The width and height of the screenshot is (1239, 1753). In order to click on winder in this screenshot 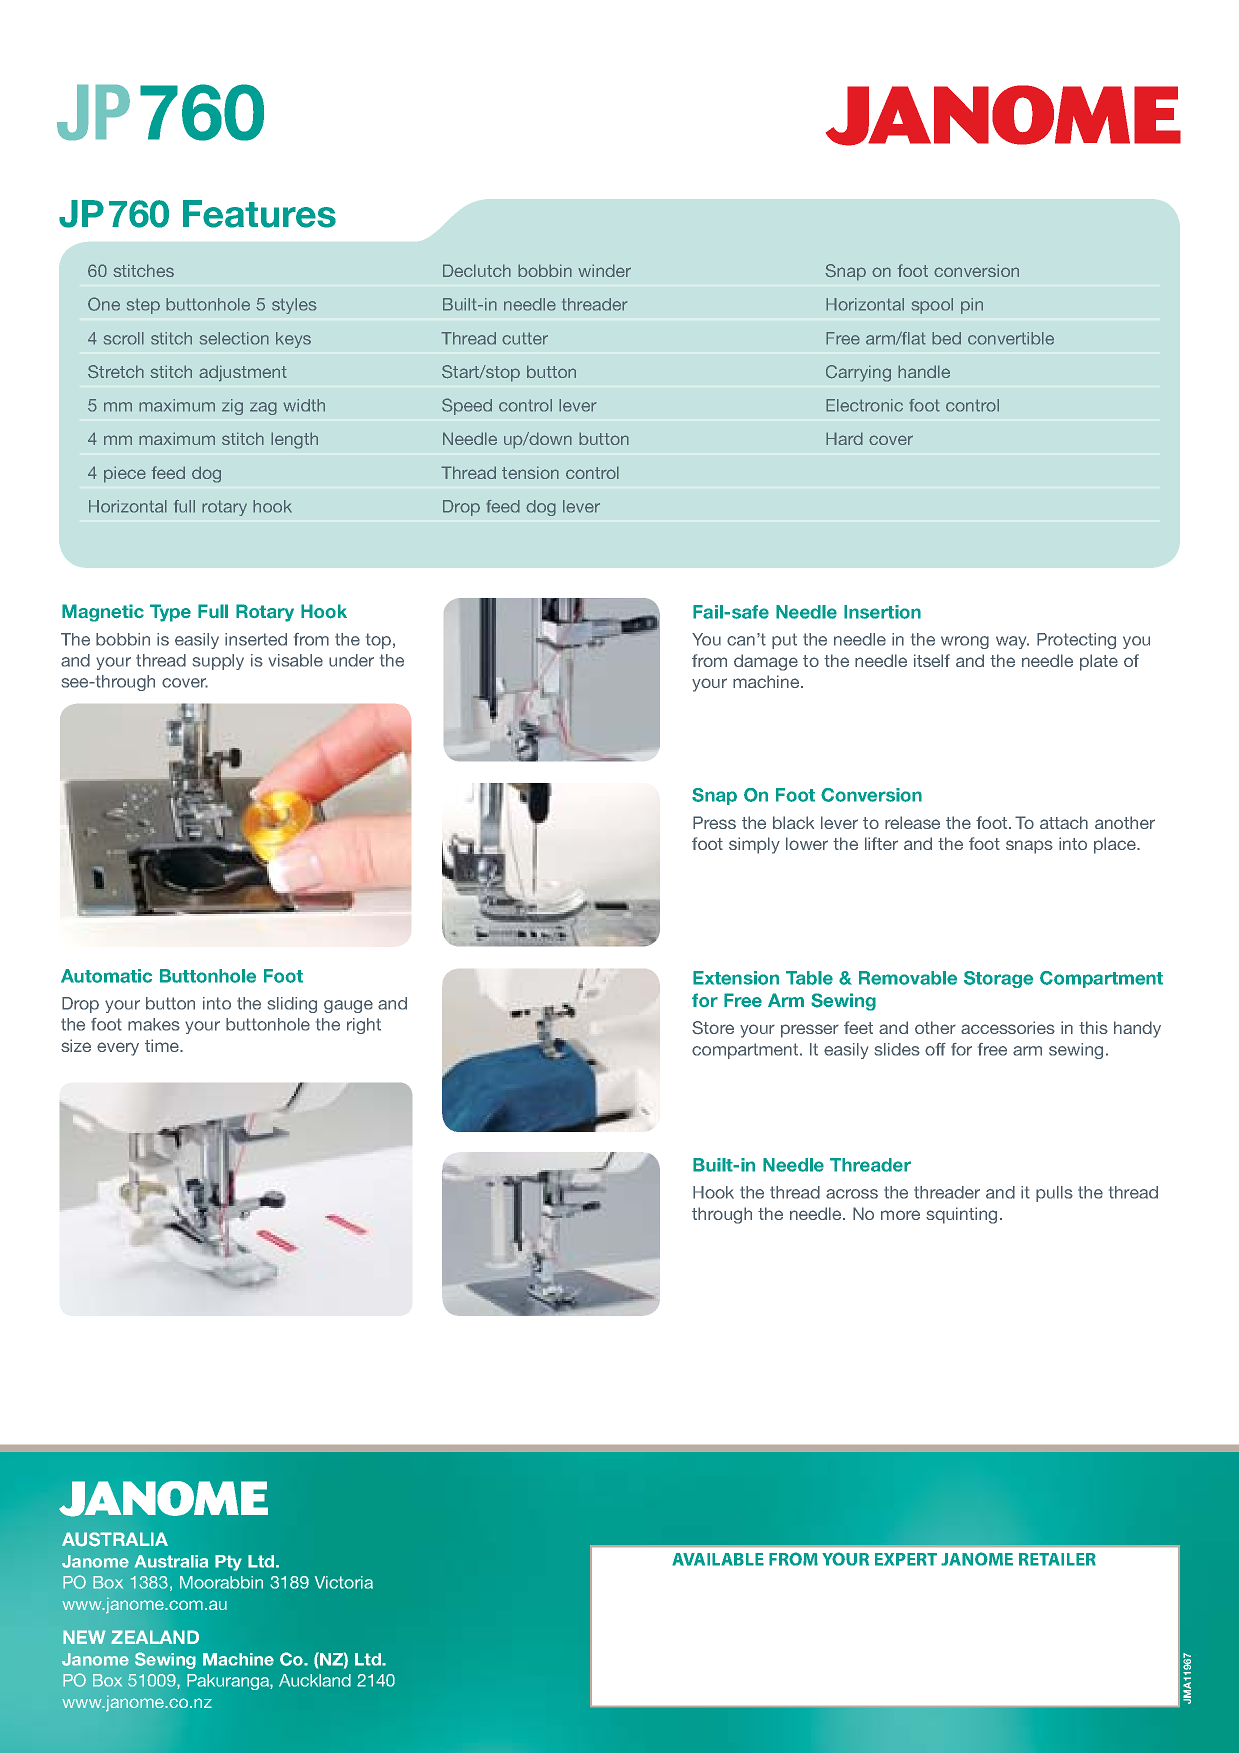, I will do `click(604, 270)`.
